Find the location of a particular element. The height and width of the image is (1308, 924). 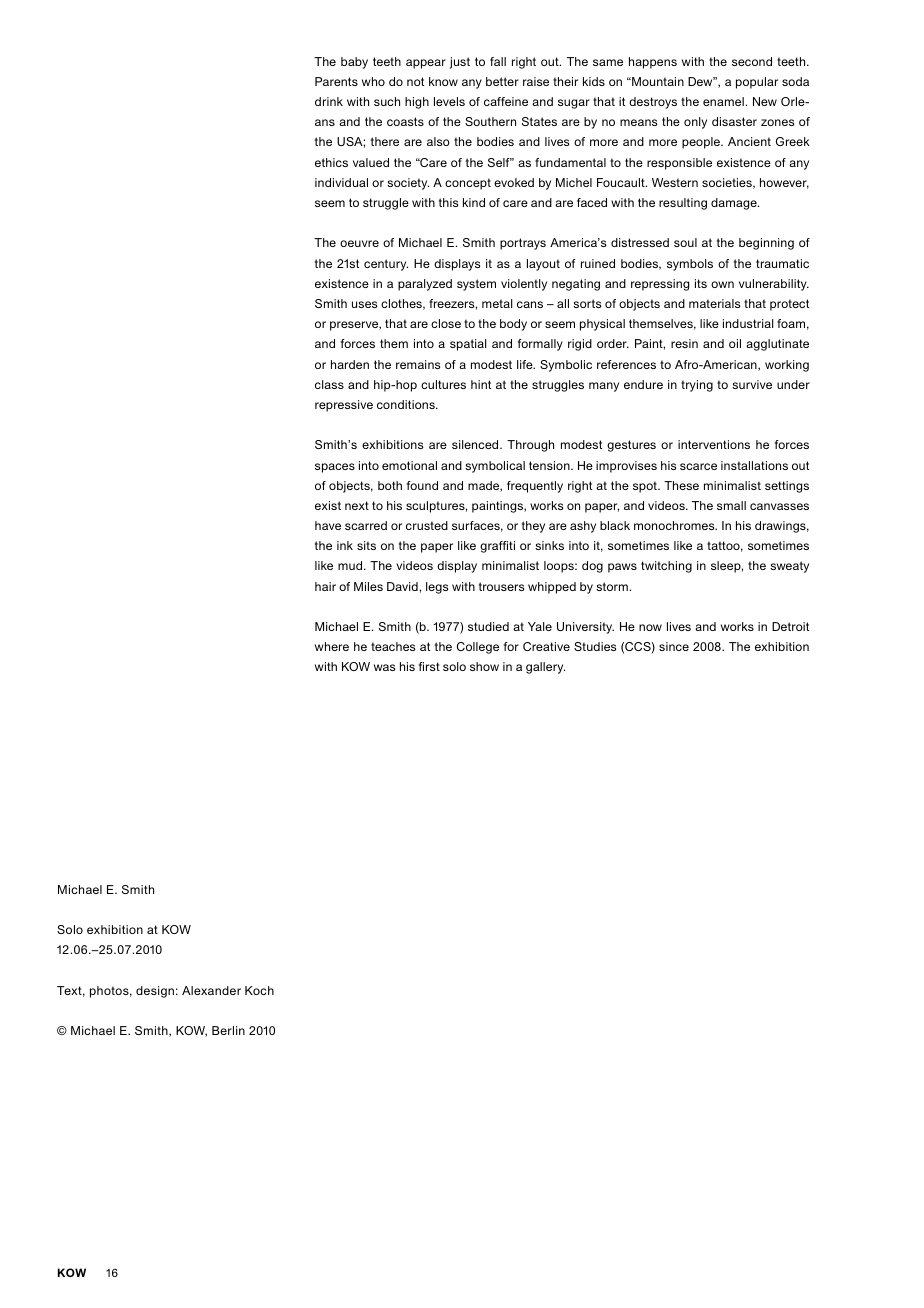

Koch is located at coordinates (259, 990).
